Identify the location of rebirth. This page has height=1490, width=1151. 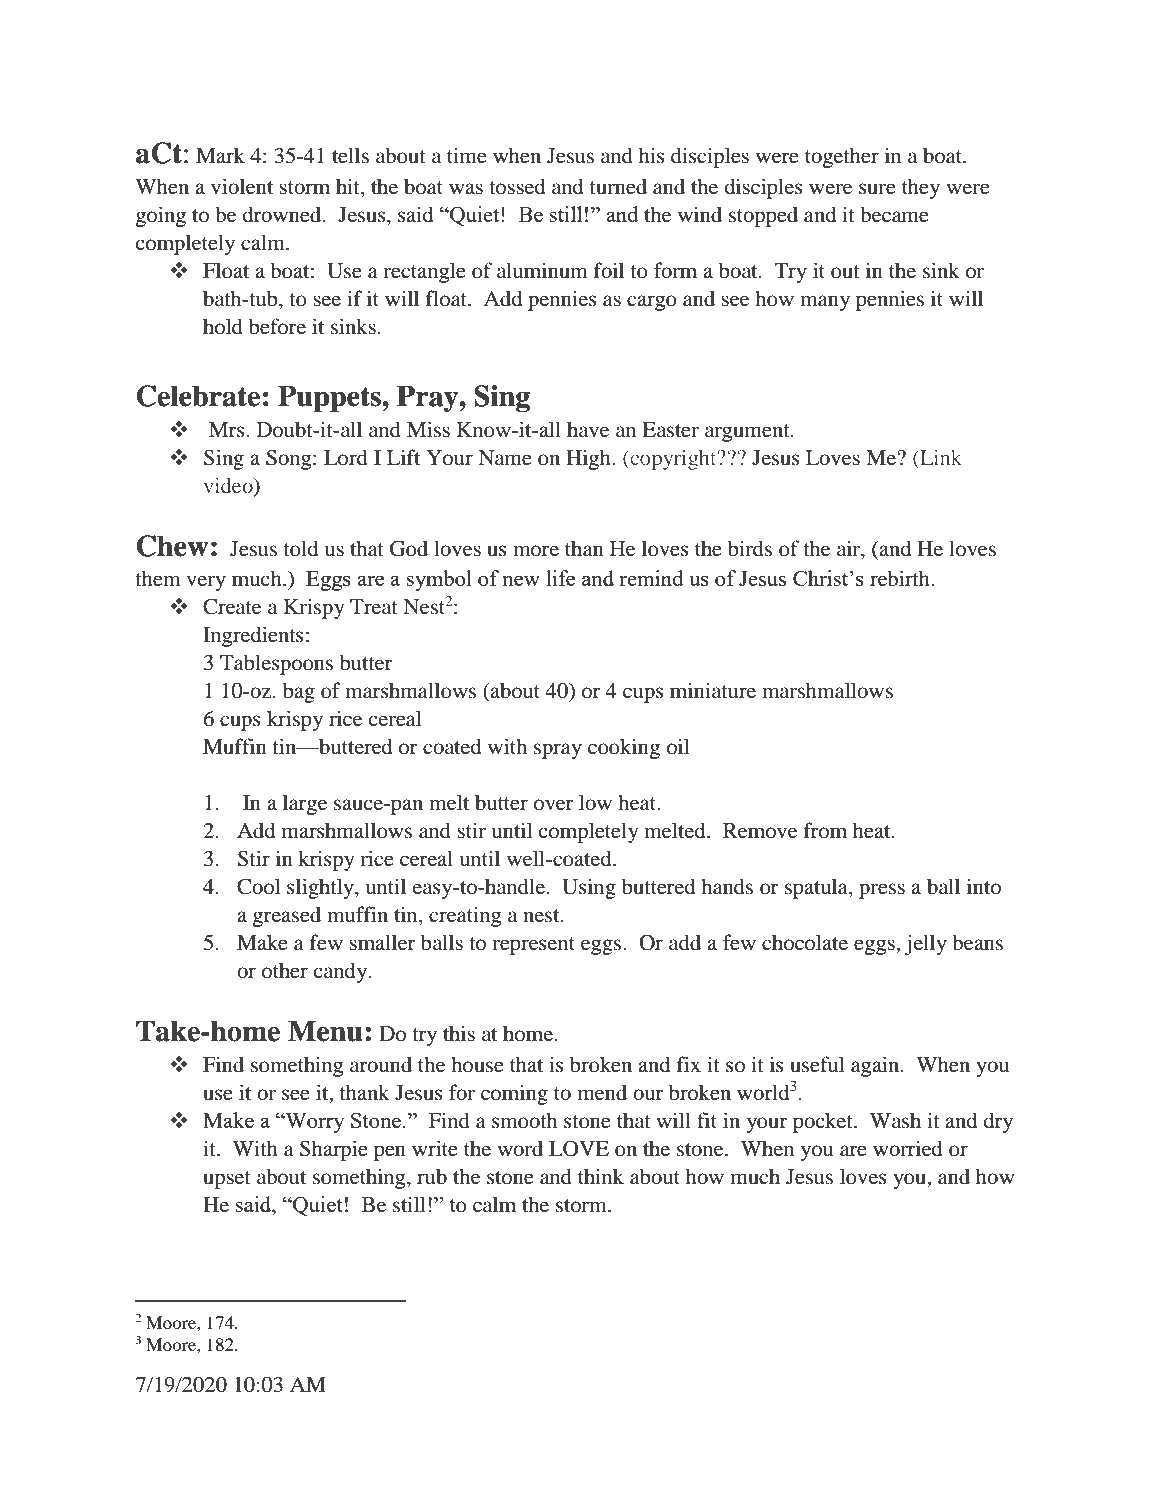
(901, 578).
